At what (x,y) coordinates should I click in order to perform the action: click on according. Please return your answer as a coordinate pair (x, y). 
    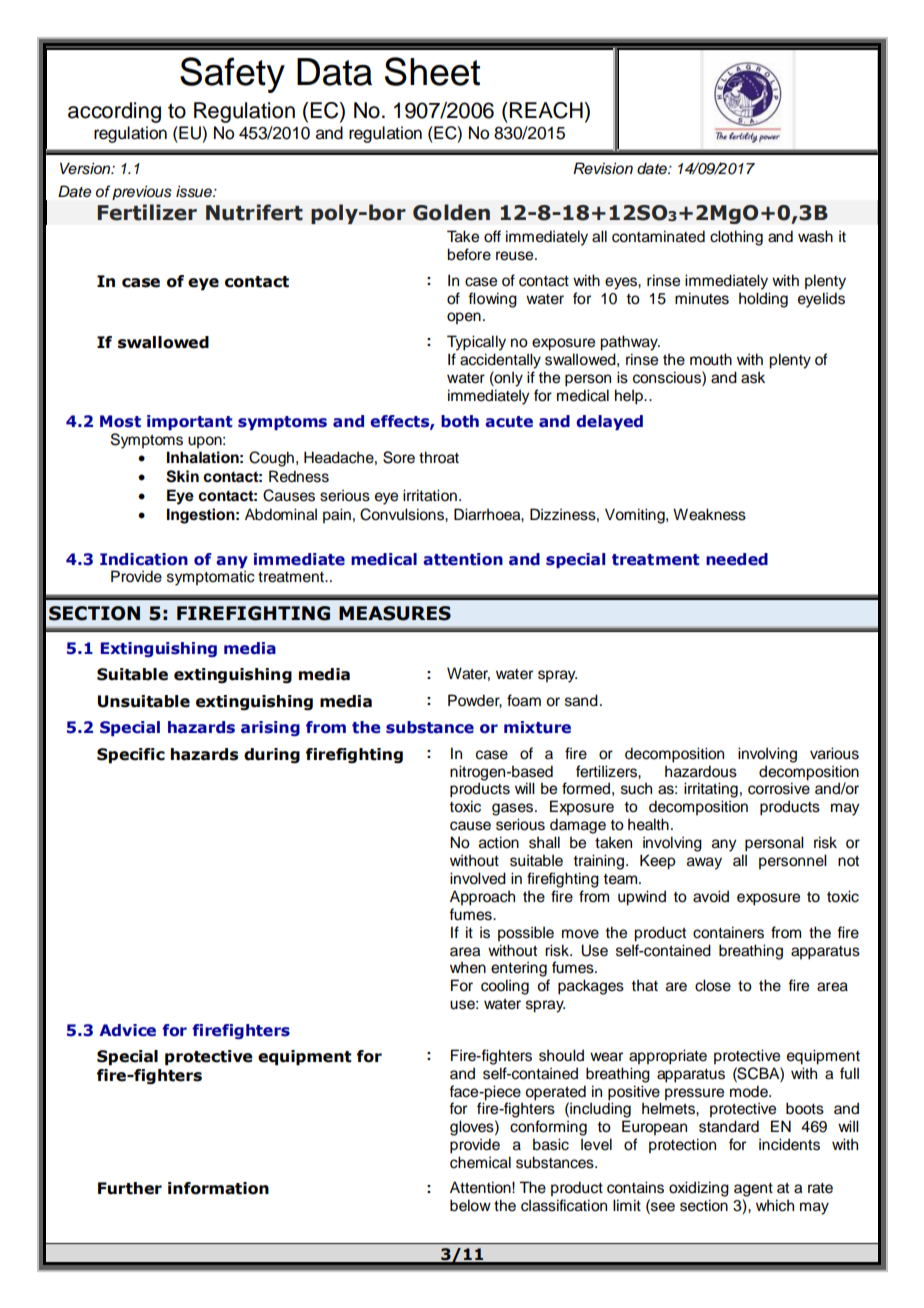
    Looking at the image, I should click on (114, 112).
